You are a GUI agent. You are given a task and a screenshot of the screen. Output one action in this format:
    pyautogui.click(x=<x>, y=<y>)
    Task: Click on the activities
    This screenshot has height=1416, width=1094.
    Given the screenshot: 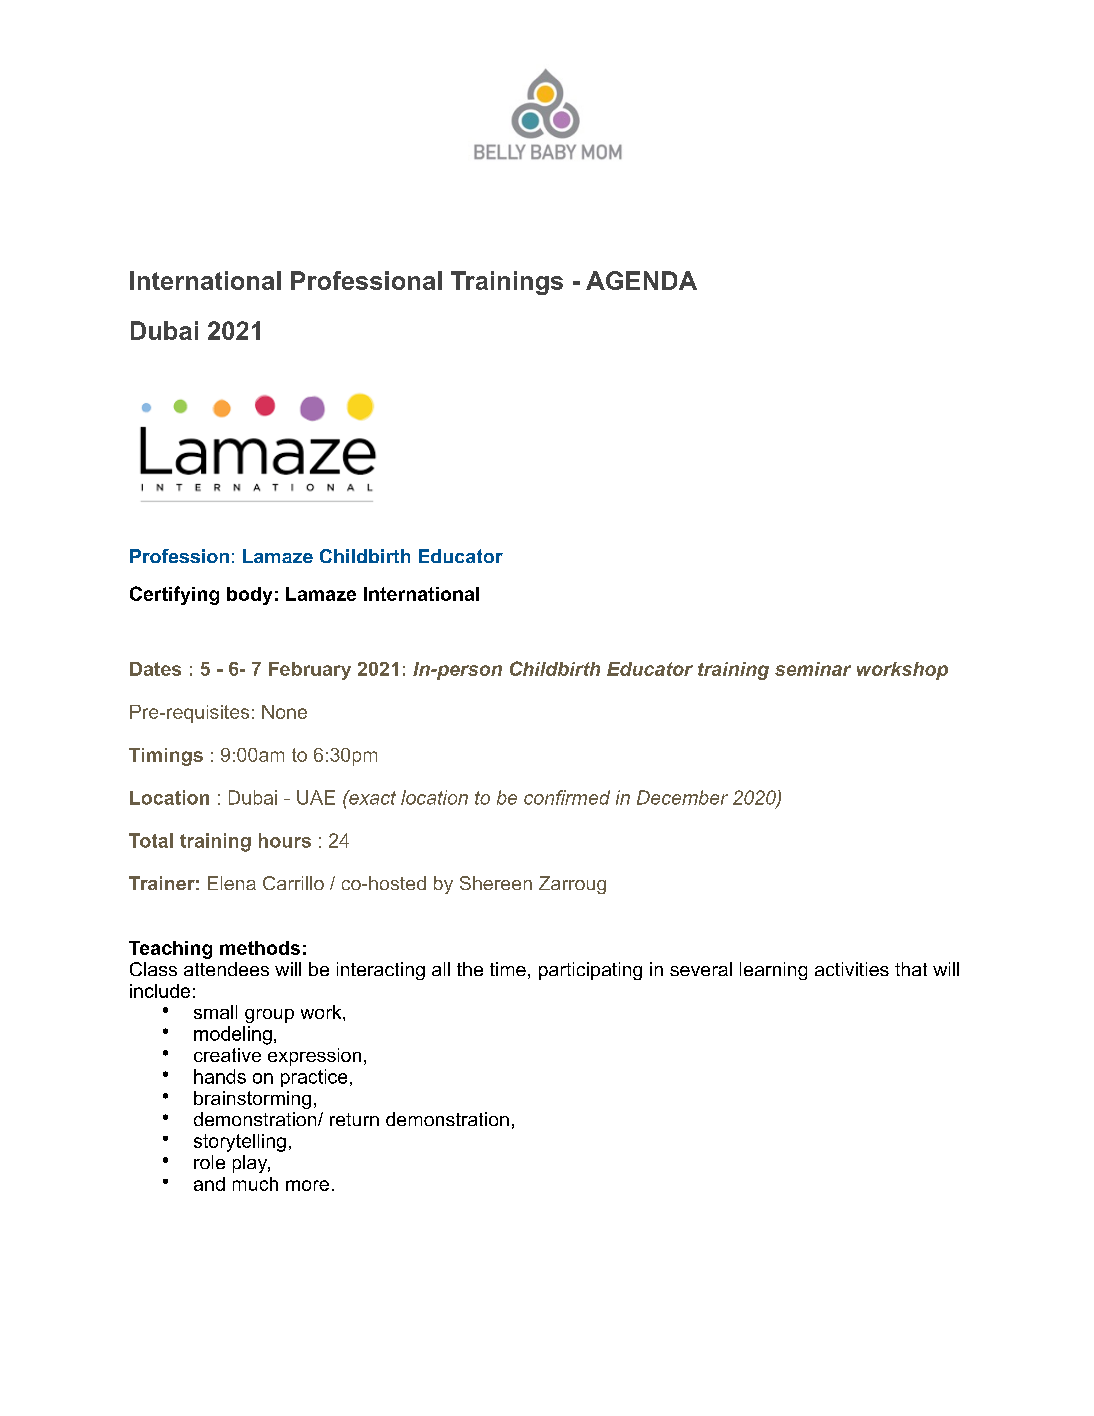 What is the action you would take?
    pyautogui.click(x=852, y=969)
